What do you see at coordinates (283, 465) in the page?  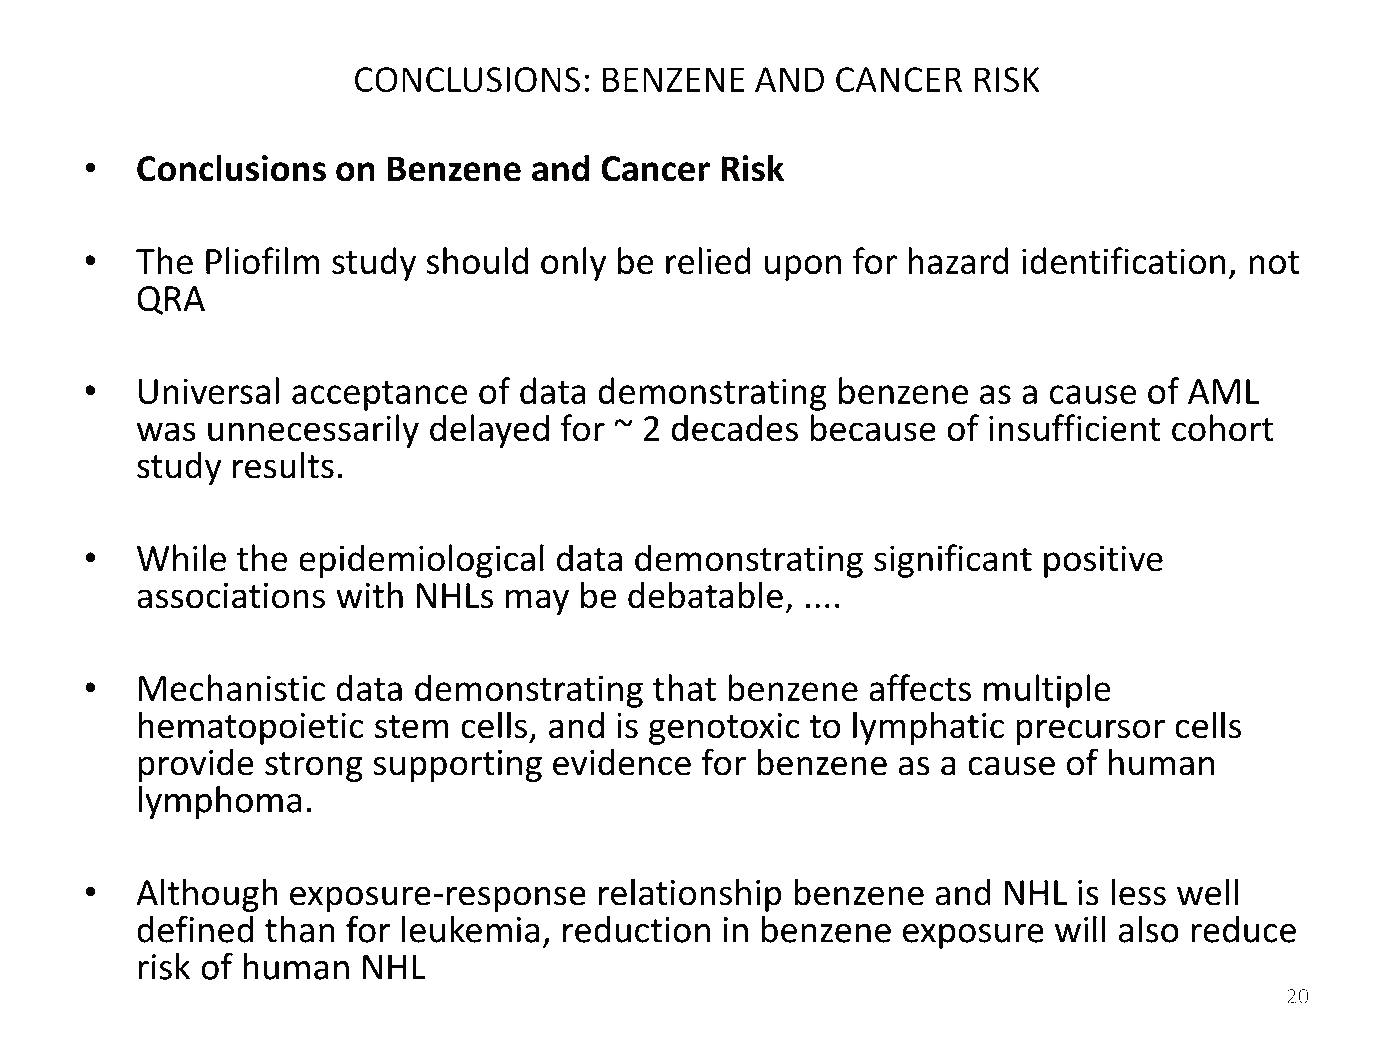 I see `results` at bounding box center [283, 465].
